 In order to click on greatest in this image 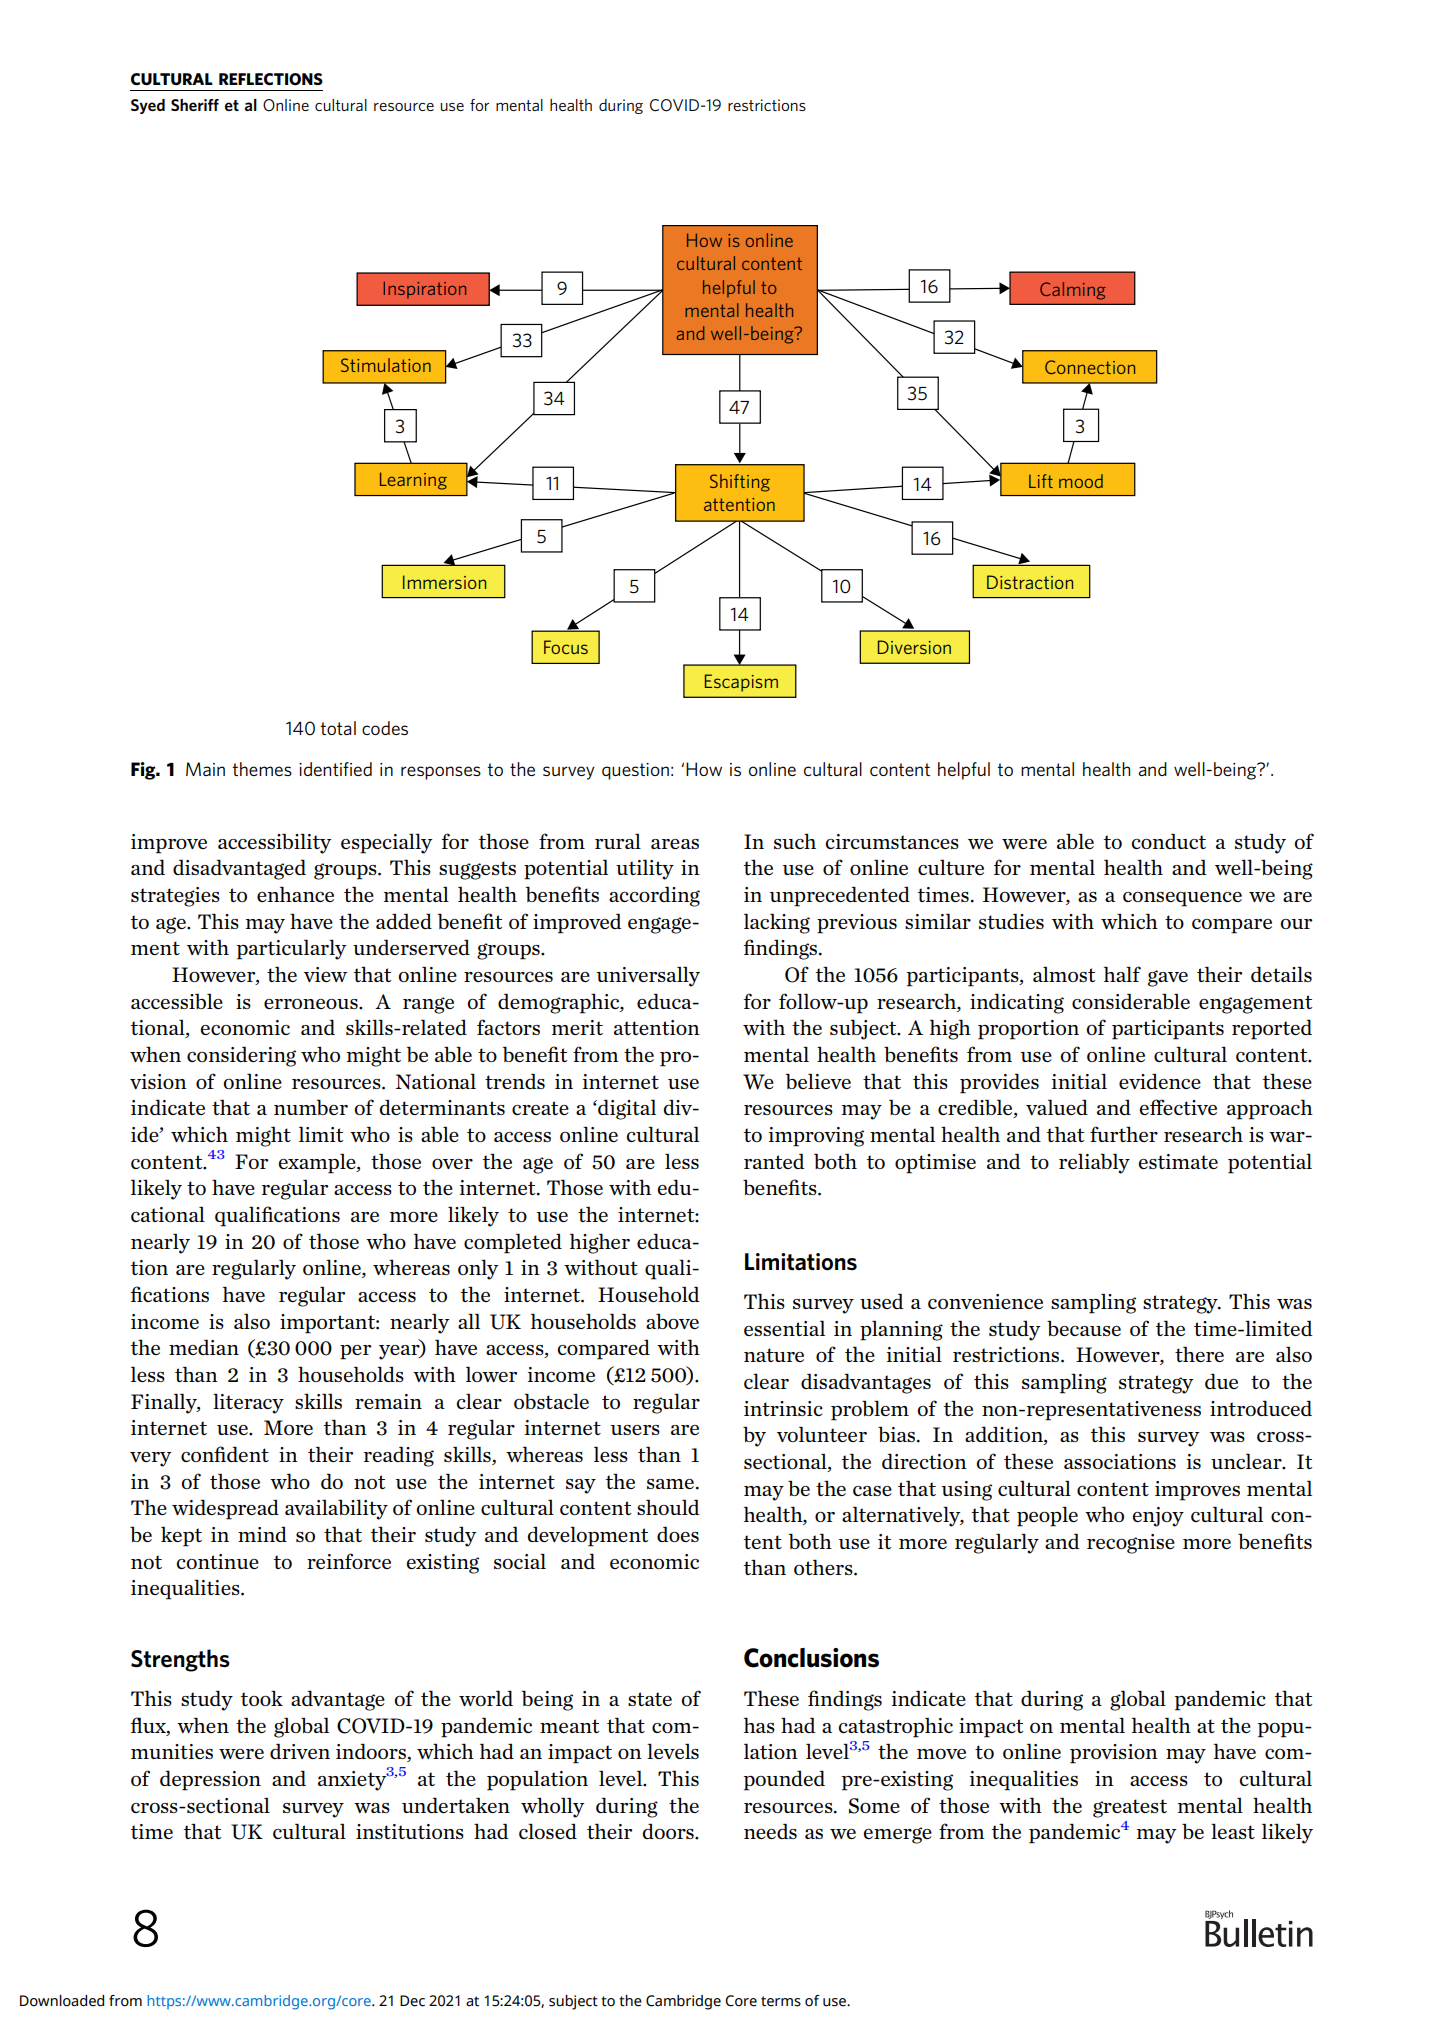, I will do `click(1130, 1808)`.
